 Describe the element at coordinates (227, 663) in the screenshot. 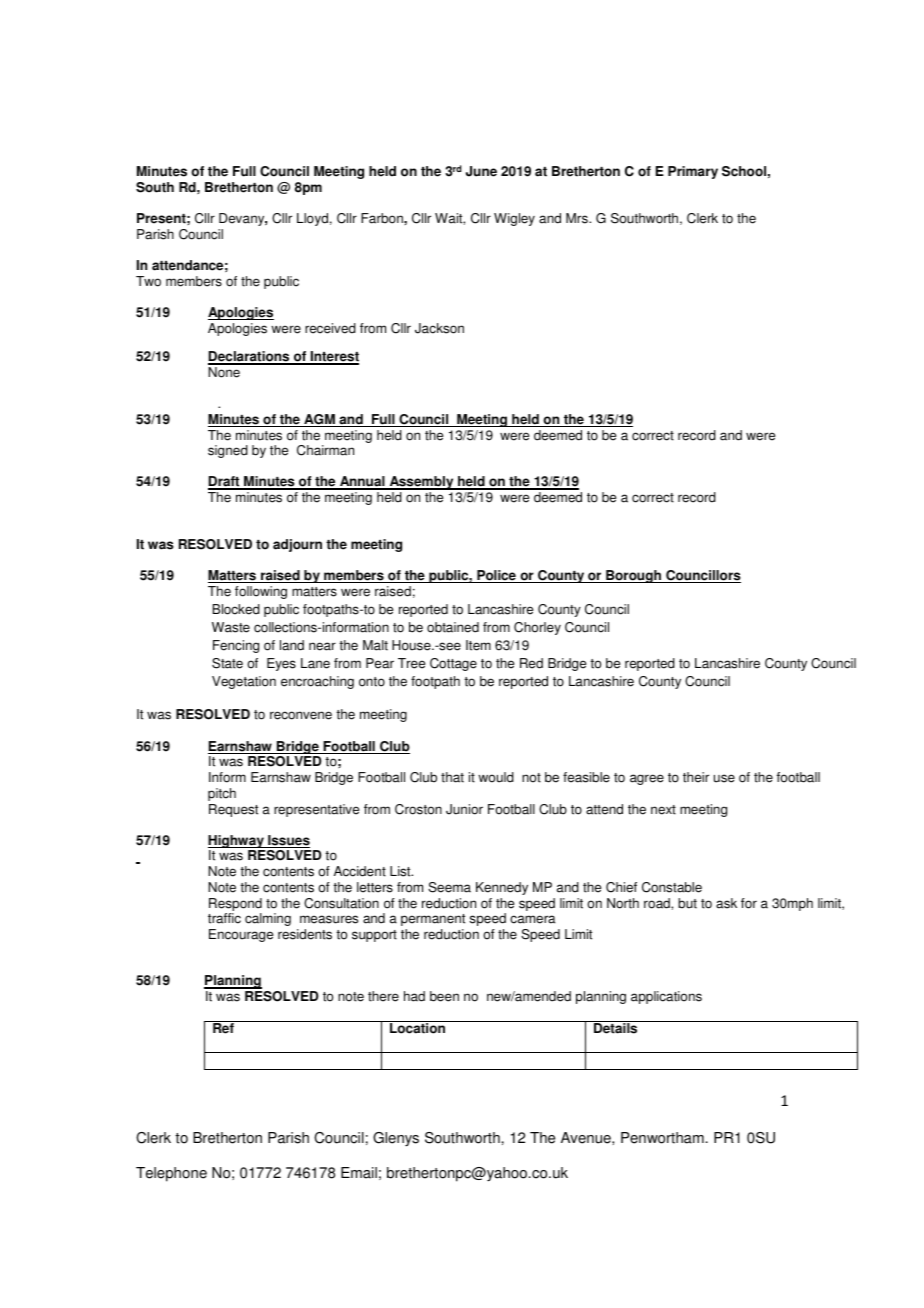

I see `State` at that location.
